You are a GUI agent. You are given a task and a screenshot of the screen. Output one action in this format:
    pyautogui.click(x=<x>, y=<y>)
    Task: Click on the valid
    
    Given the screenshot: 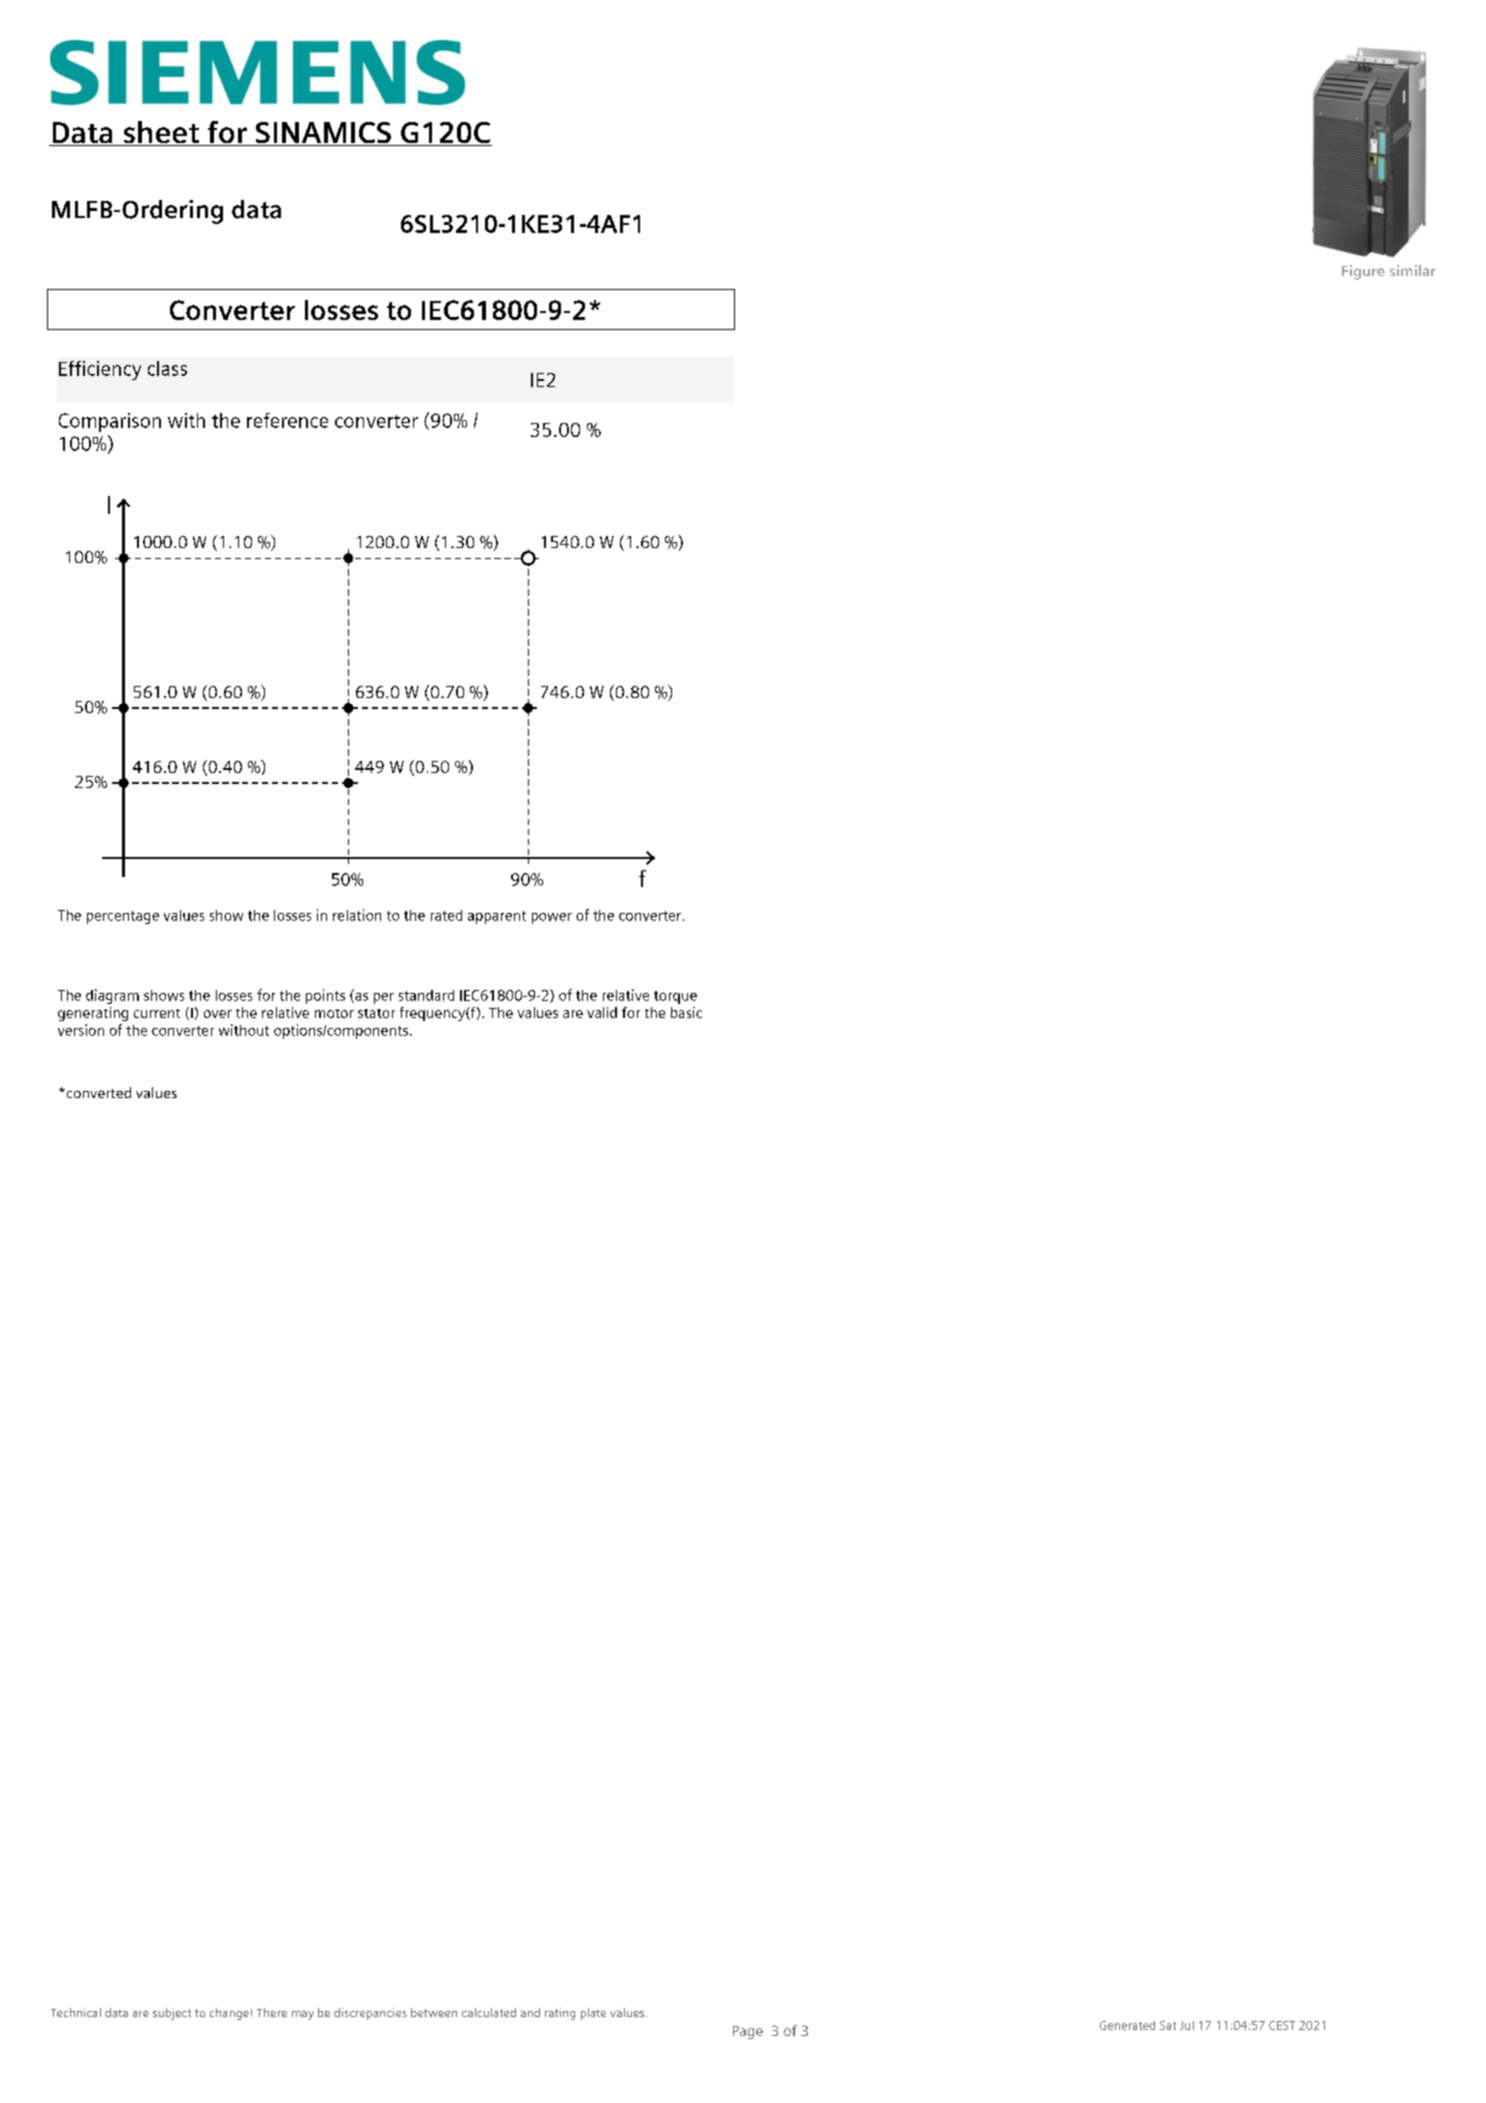 What is the action you would take?
    pyautogui.click(x=602, y=1012)
